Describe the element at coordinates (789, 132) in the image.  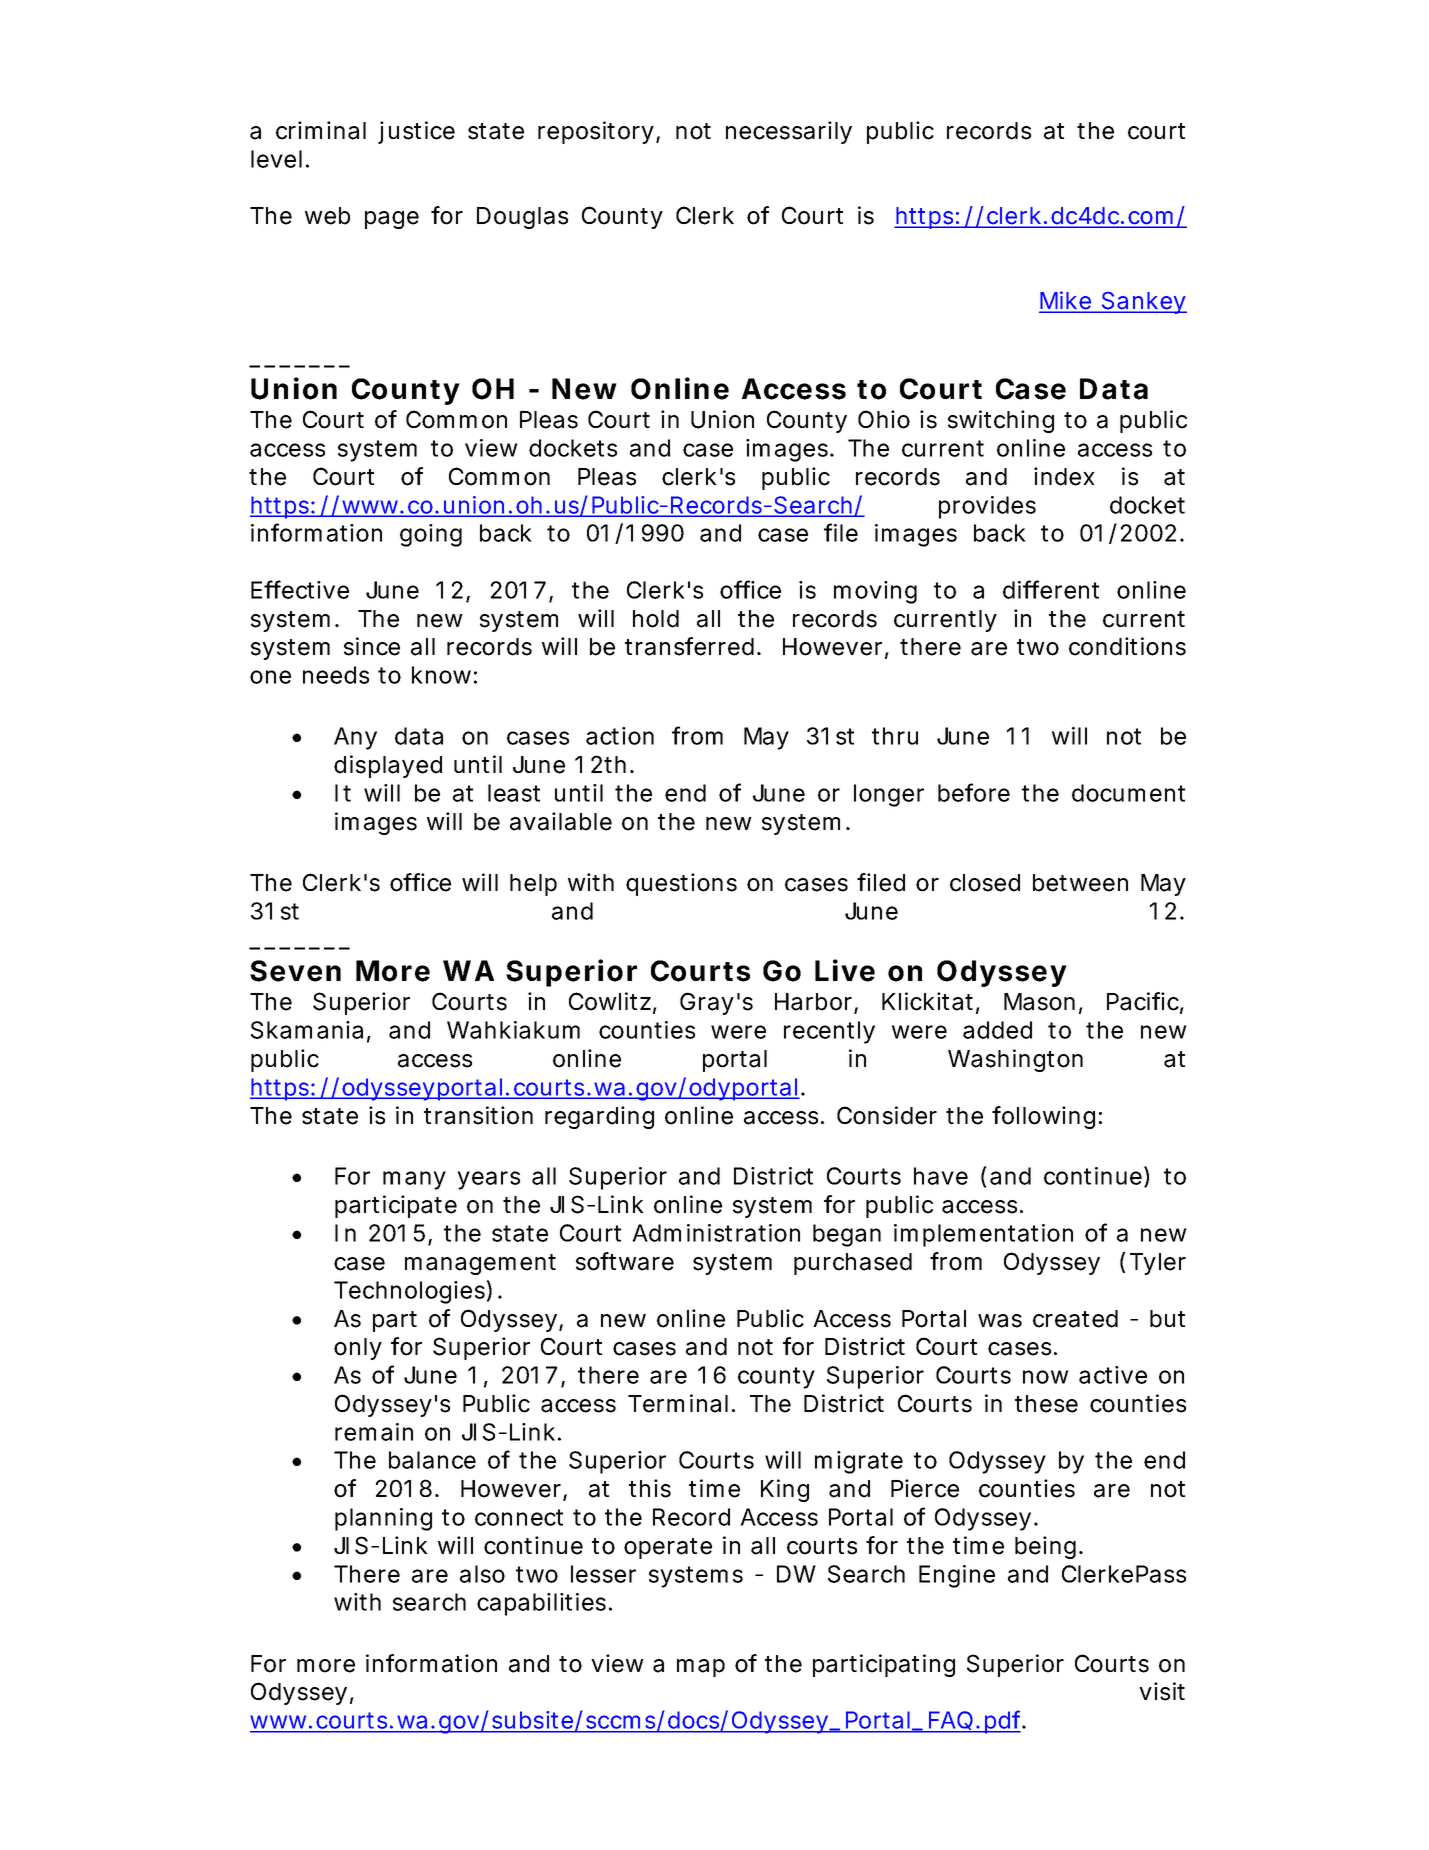
I see `necessarily` at that location.
